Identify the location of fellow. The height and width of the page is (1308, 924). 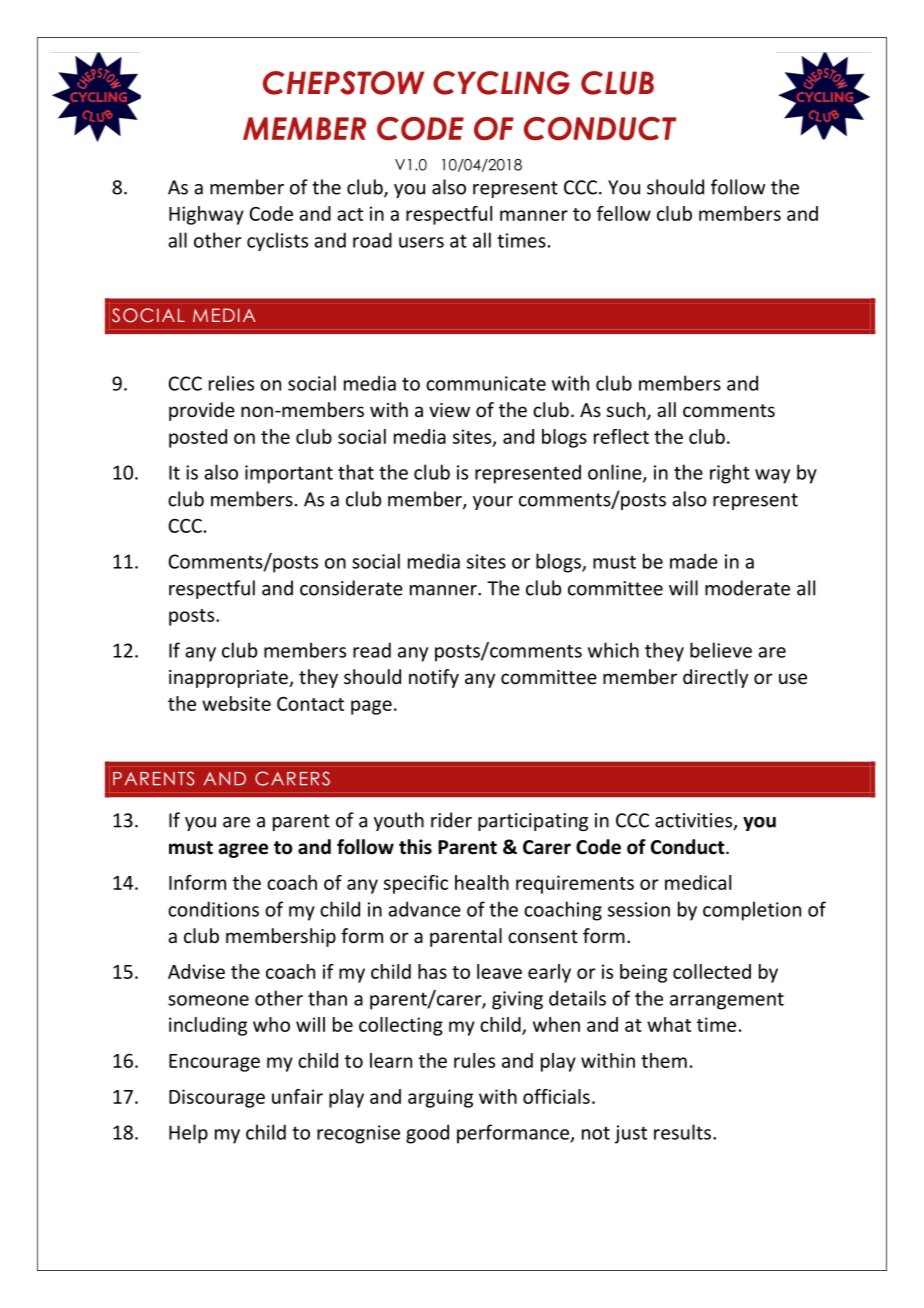
(624, 213).
